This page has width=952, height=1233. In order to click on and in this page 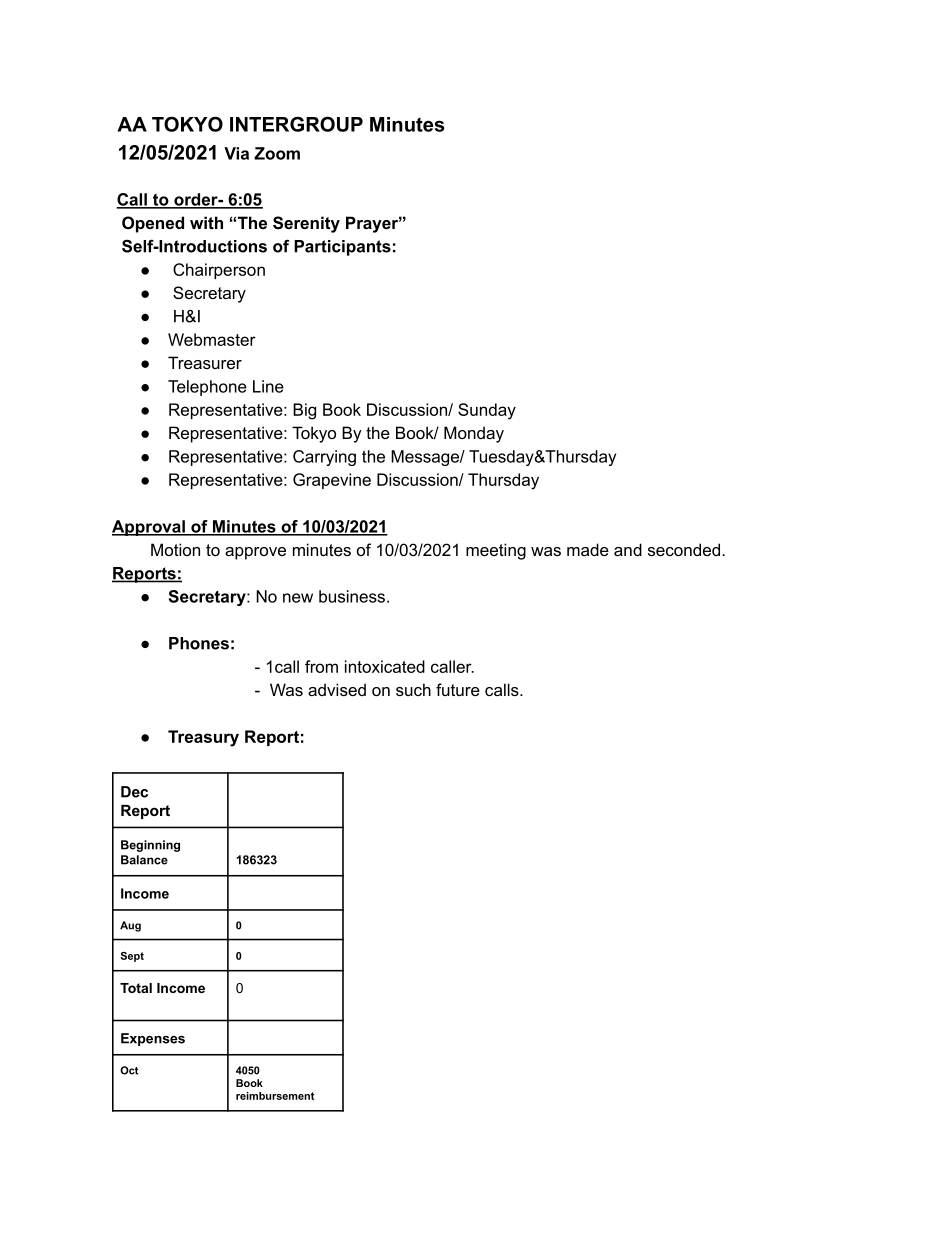, I will do `click(628, 549)`.
